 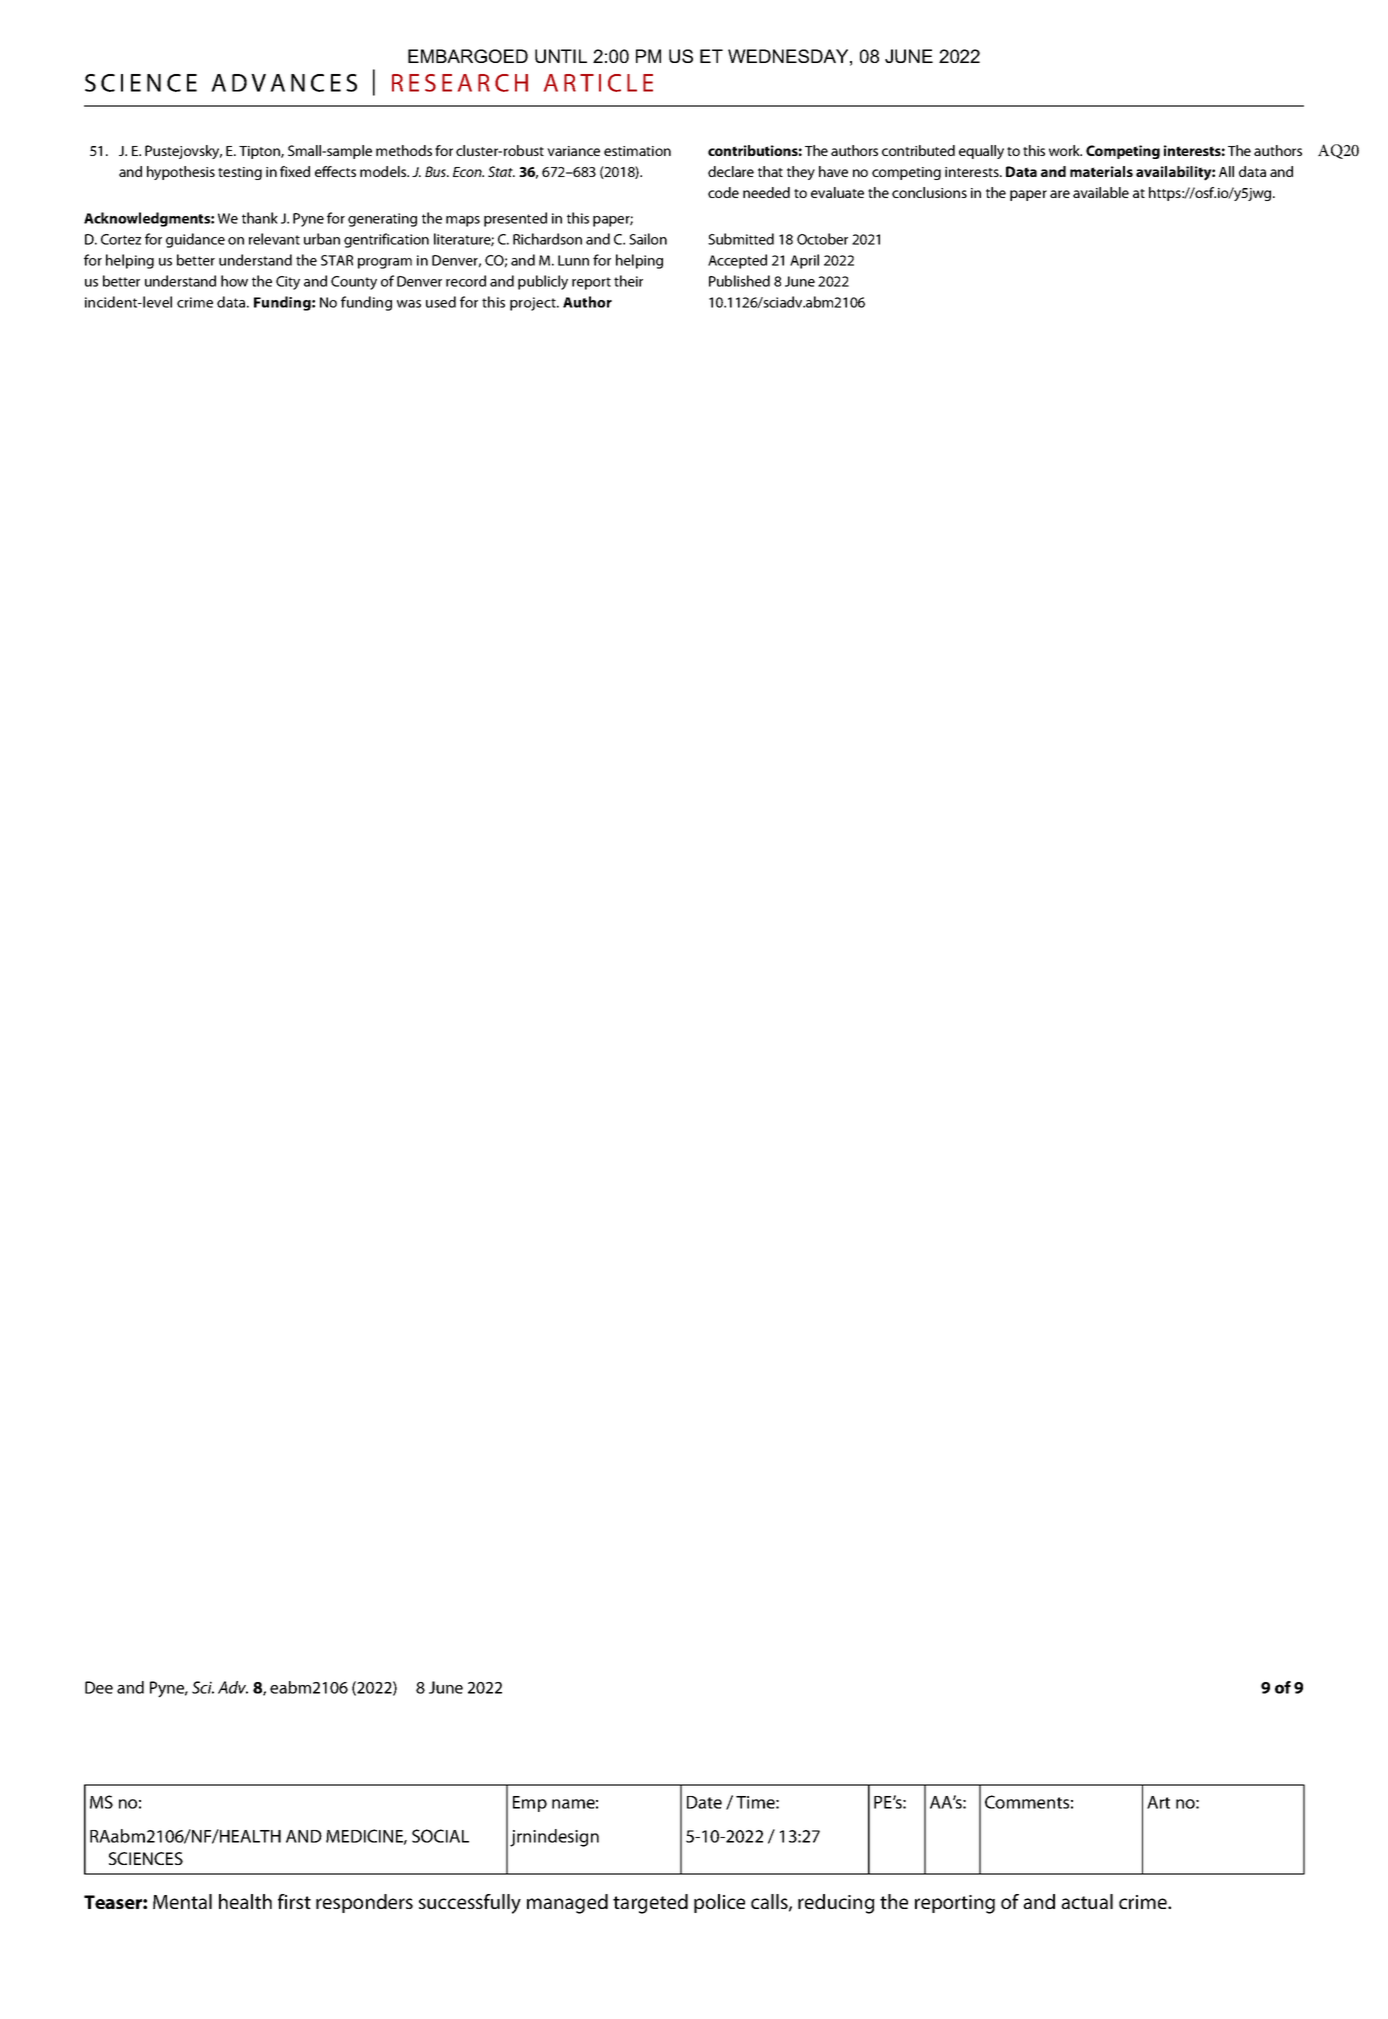 I want to click on used, so click(x=441, y=302).
